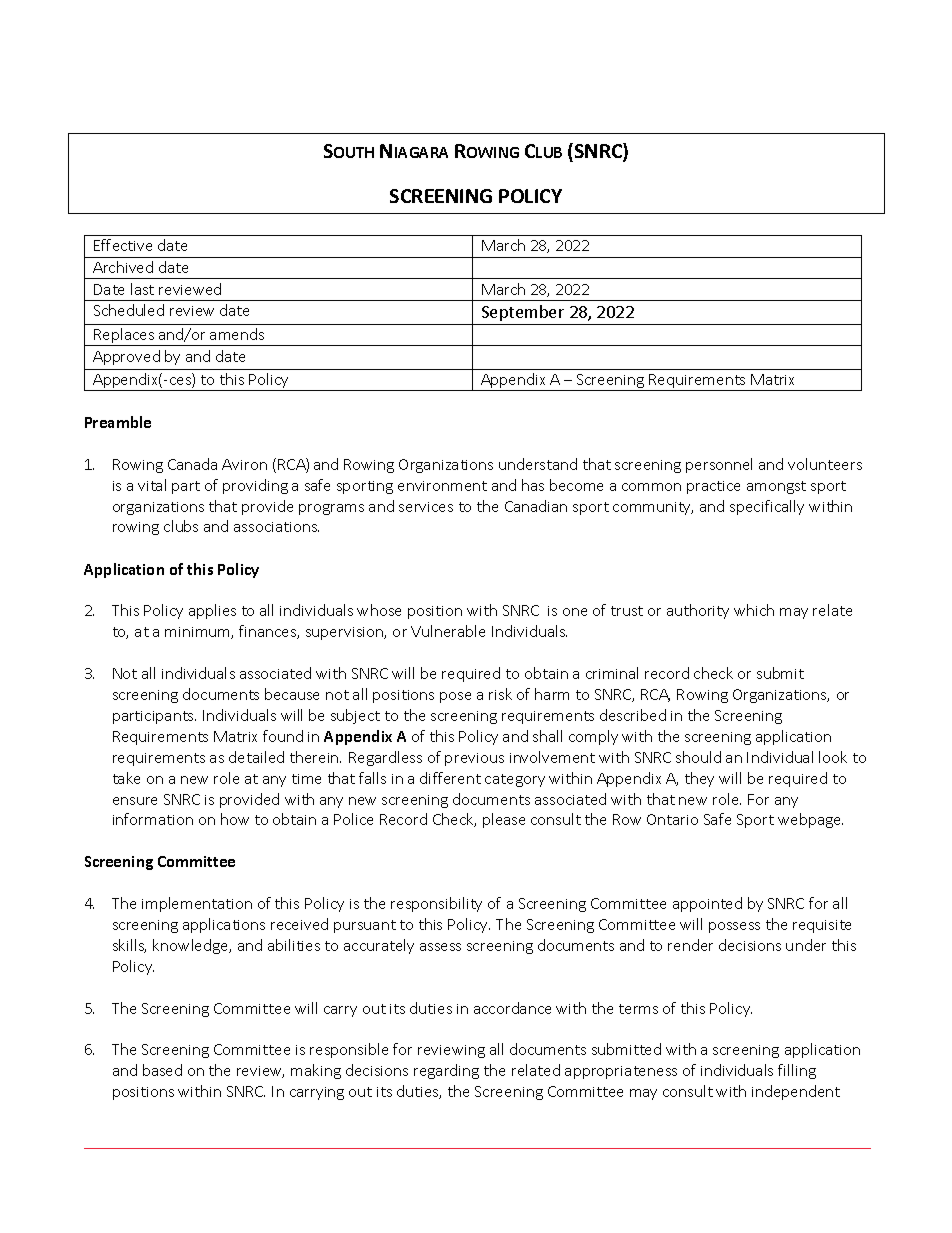 This image has height=1233, width=952. I want to click on based, so click(162, 1070).
